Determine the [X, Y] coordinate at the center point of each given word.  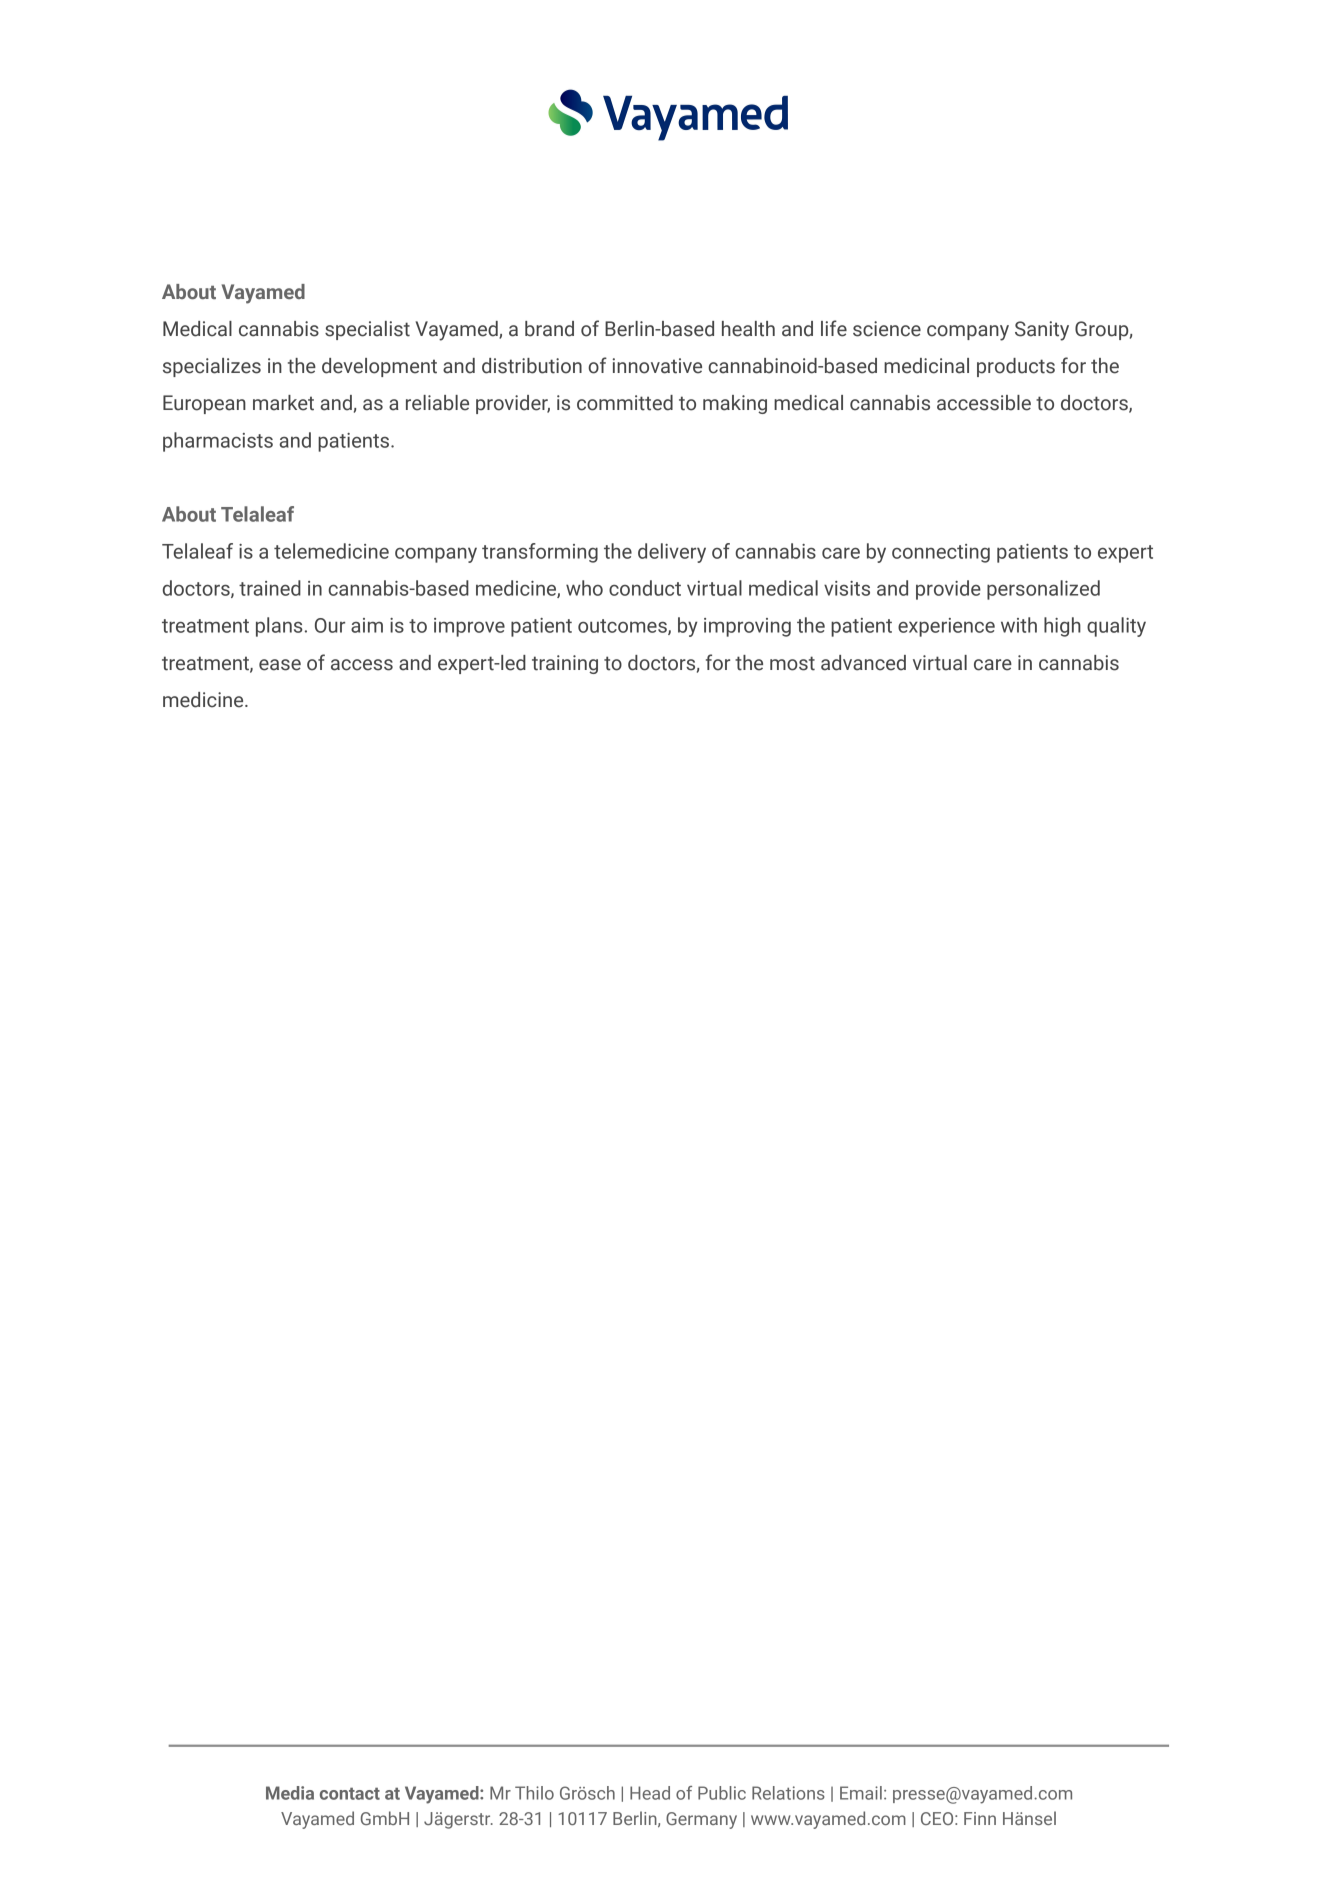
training [565, 664]
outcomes [623, 627]
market [283, 403]
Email [861, 1793]
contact [350, 1793]
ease [280, 665]
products [1016, 367]
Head [650, 1793]
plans [279, 627]
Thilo [534, 1793]
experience [946, 627]
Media [290, 1793]
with [1019, 625]
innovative [657, 366]
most [792, 663]
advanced [863, 663]
